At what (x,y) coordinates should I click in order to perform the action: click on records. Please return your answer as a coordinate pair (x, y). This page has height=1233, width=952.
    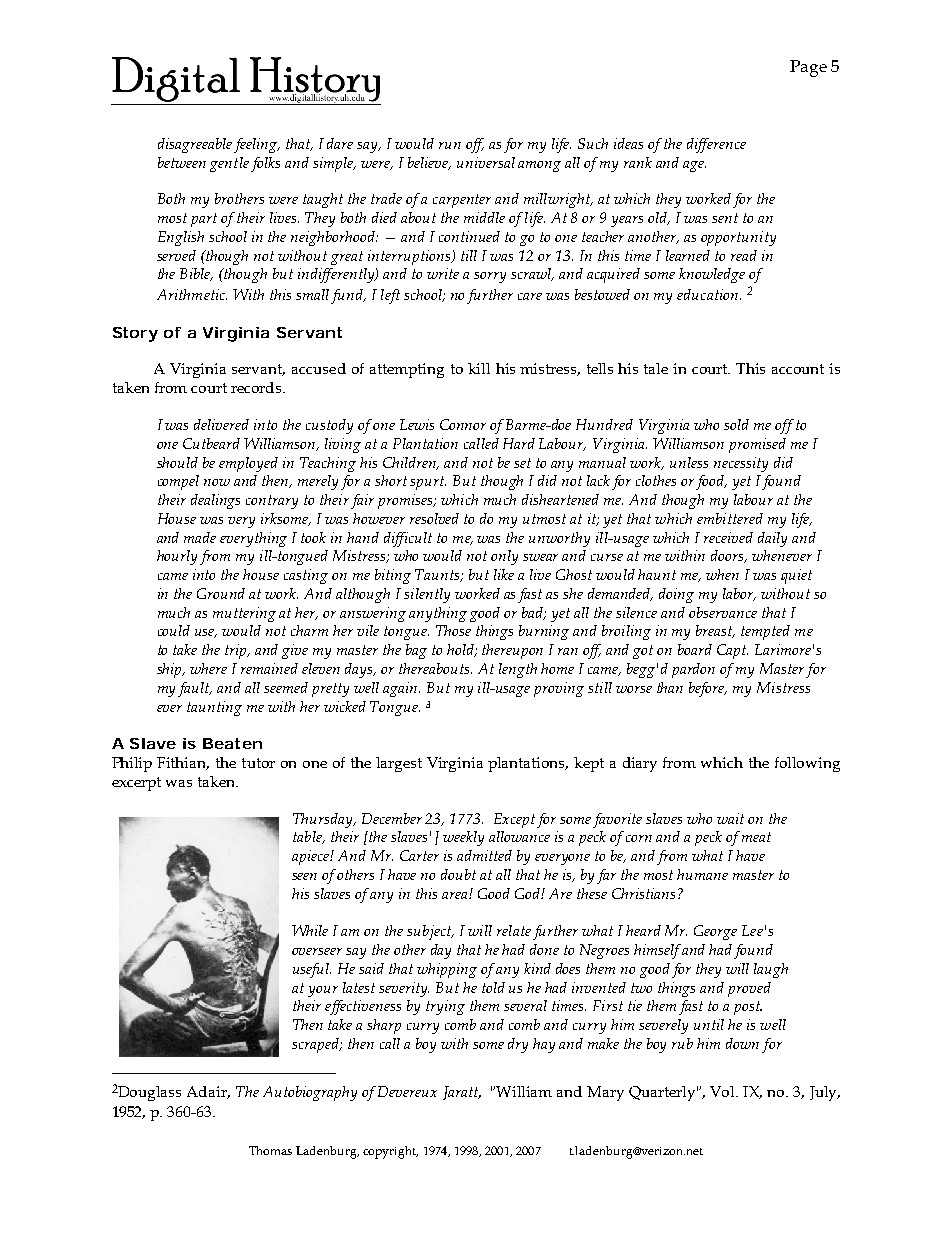
    Looking at the image, I should click on (257, 387).
